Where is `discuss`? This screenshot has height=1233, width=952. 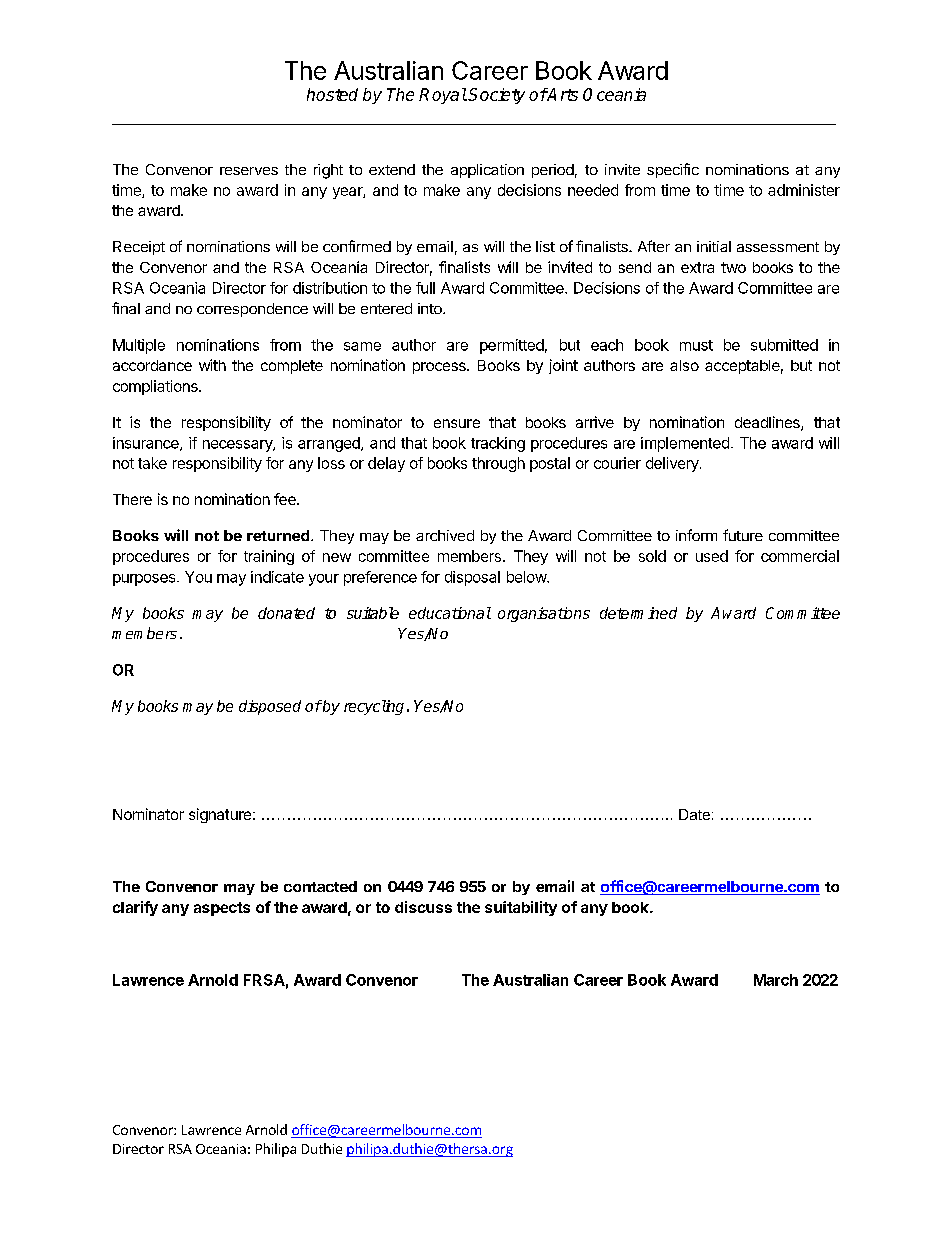 discuss is located at coordinates (423, 907).
